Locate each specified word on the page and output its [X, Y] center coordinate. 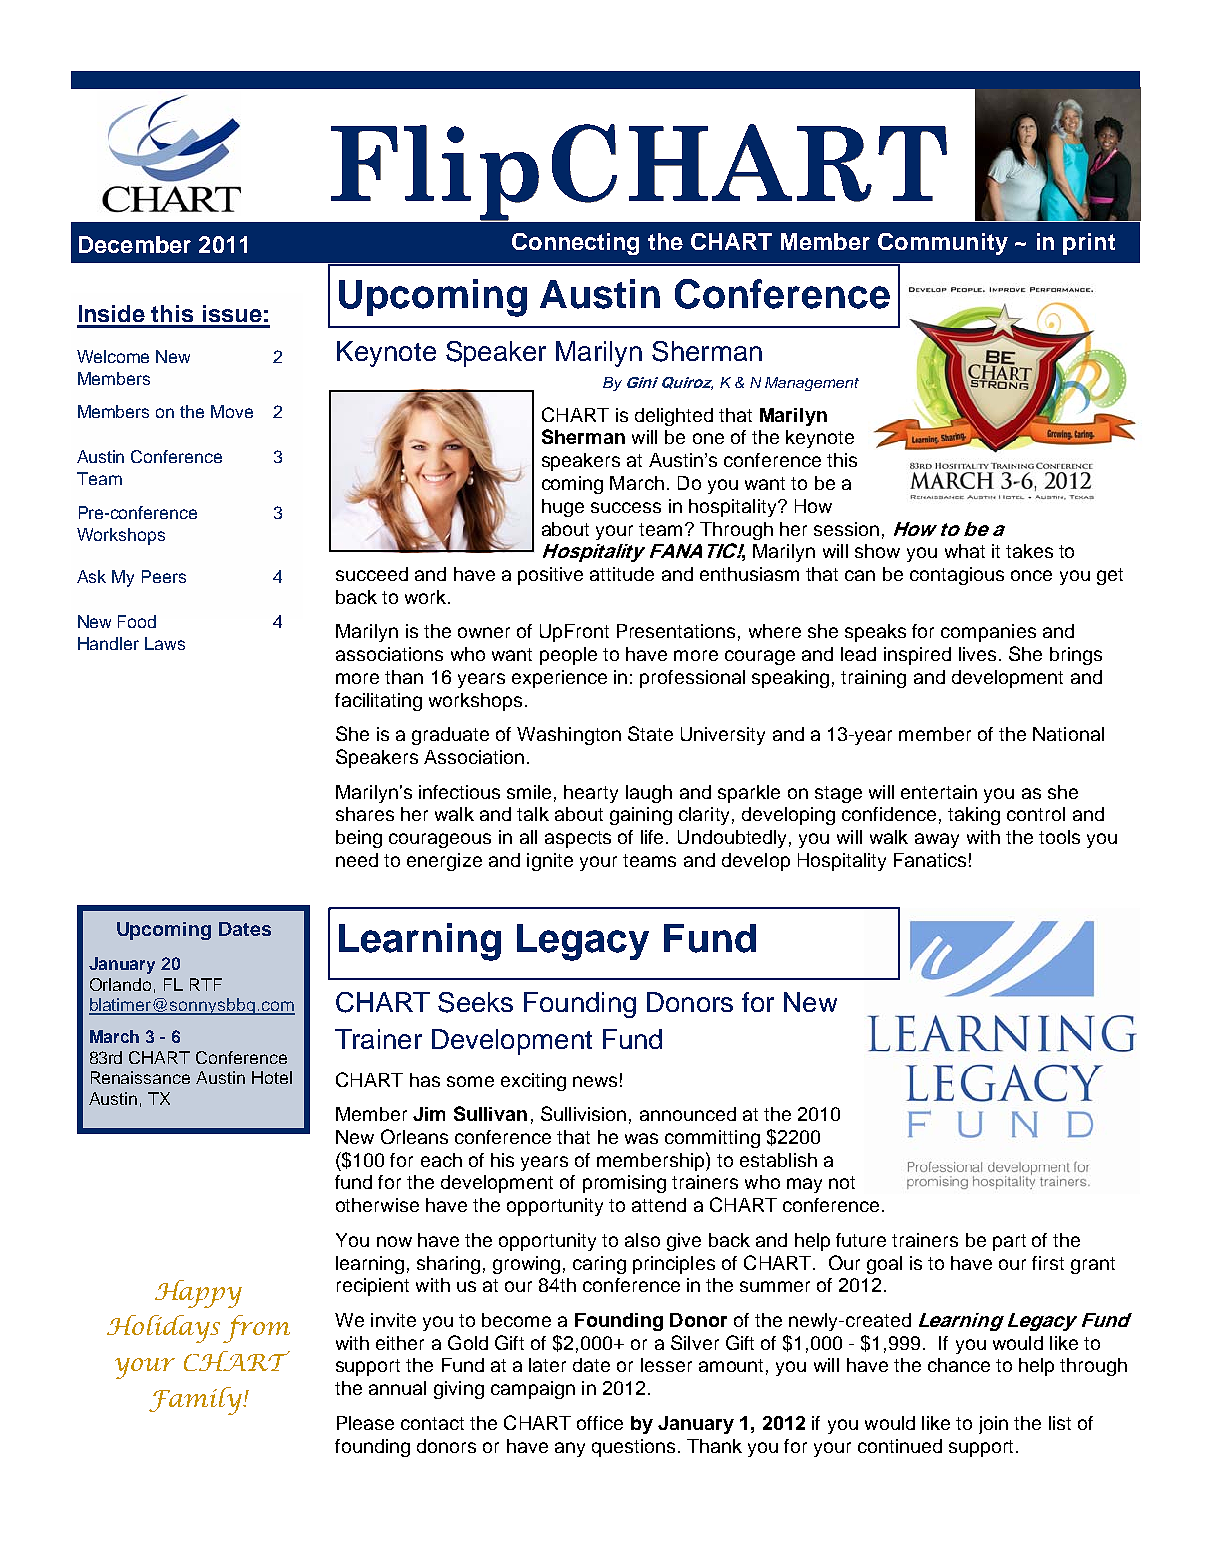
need [357, 860]
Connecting [575, 244]
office [600, 1423]
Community [943, 244]
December [135, 244]
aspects [578, 839]
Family [196, 1401]
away [937, 840]
